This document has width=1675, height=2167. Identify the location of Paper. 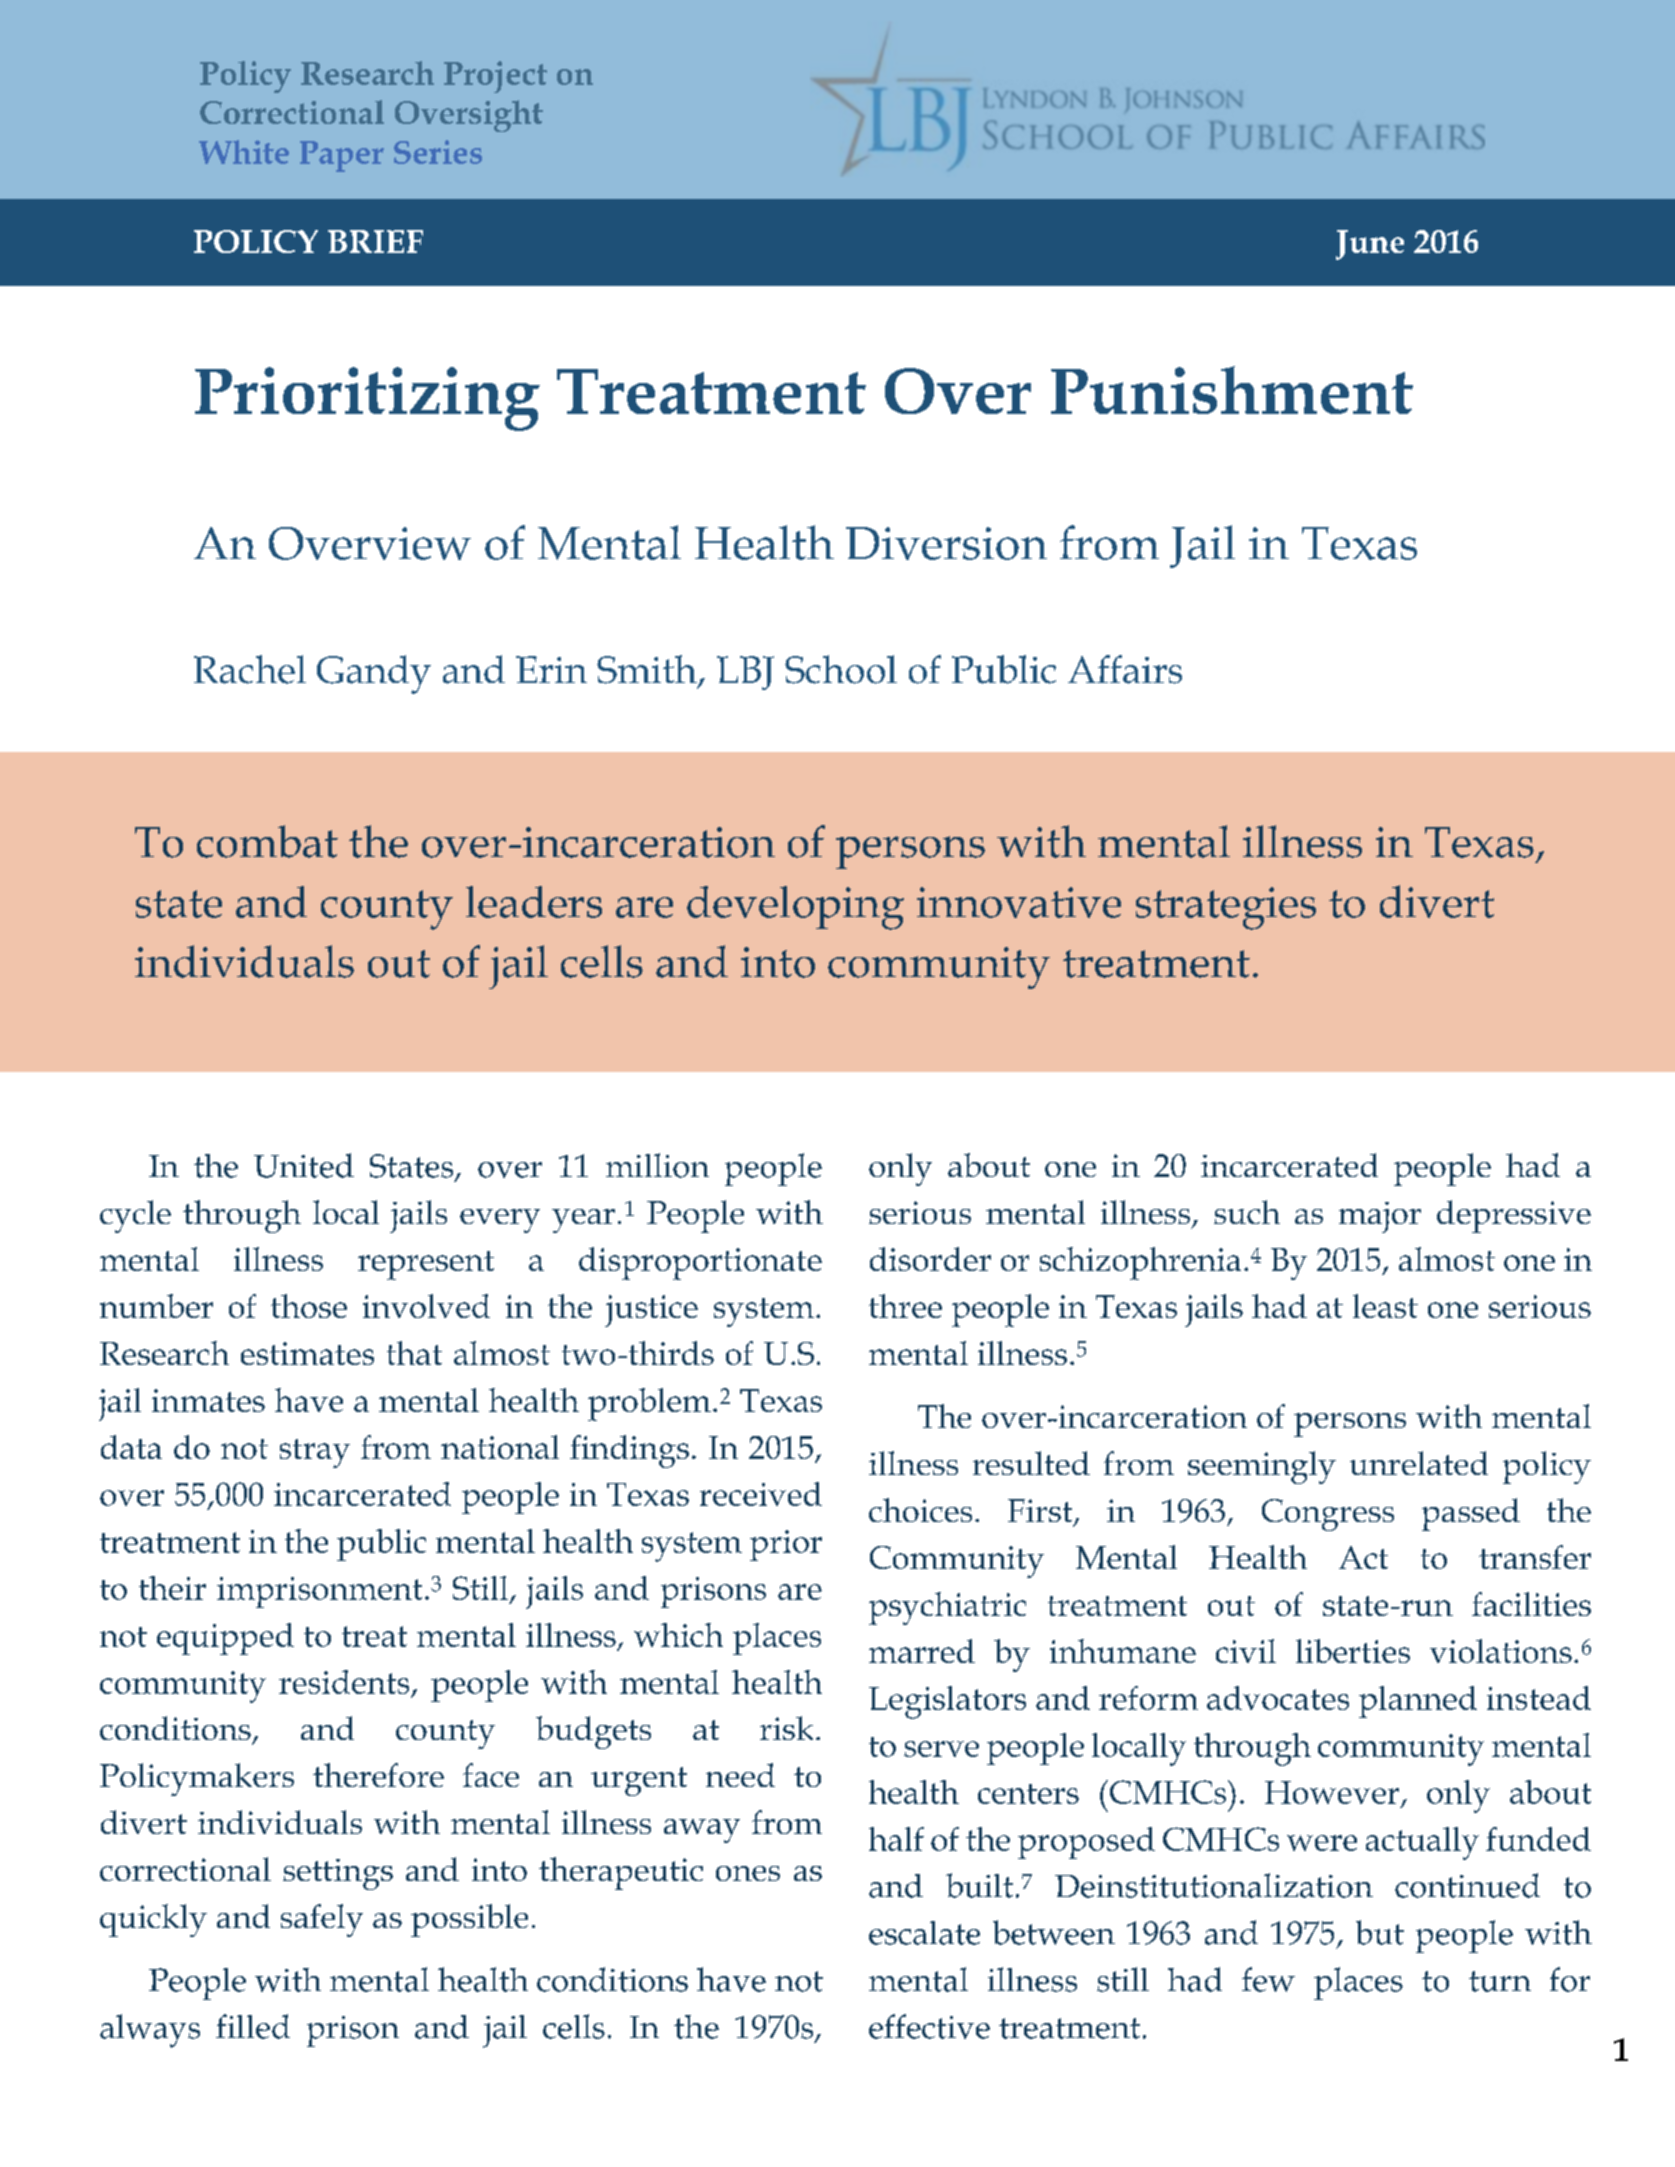
(342, 156).
